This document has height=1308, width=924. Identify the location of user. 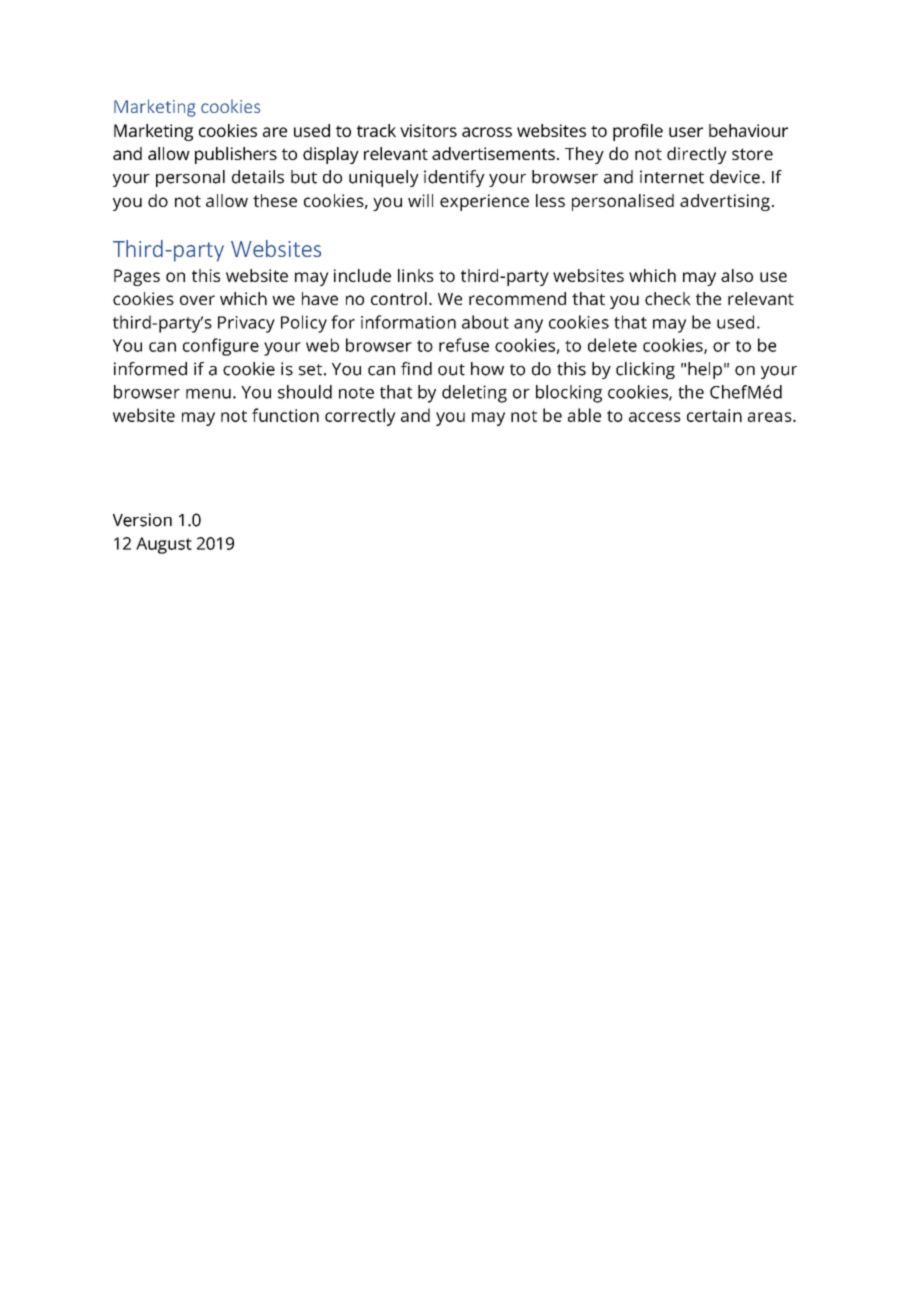
(686, 132).
